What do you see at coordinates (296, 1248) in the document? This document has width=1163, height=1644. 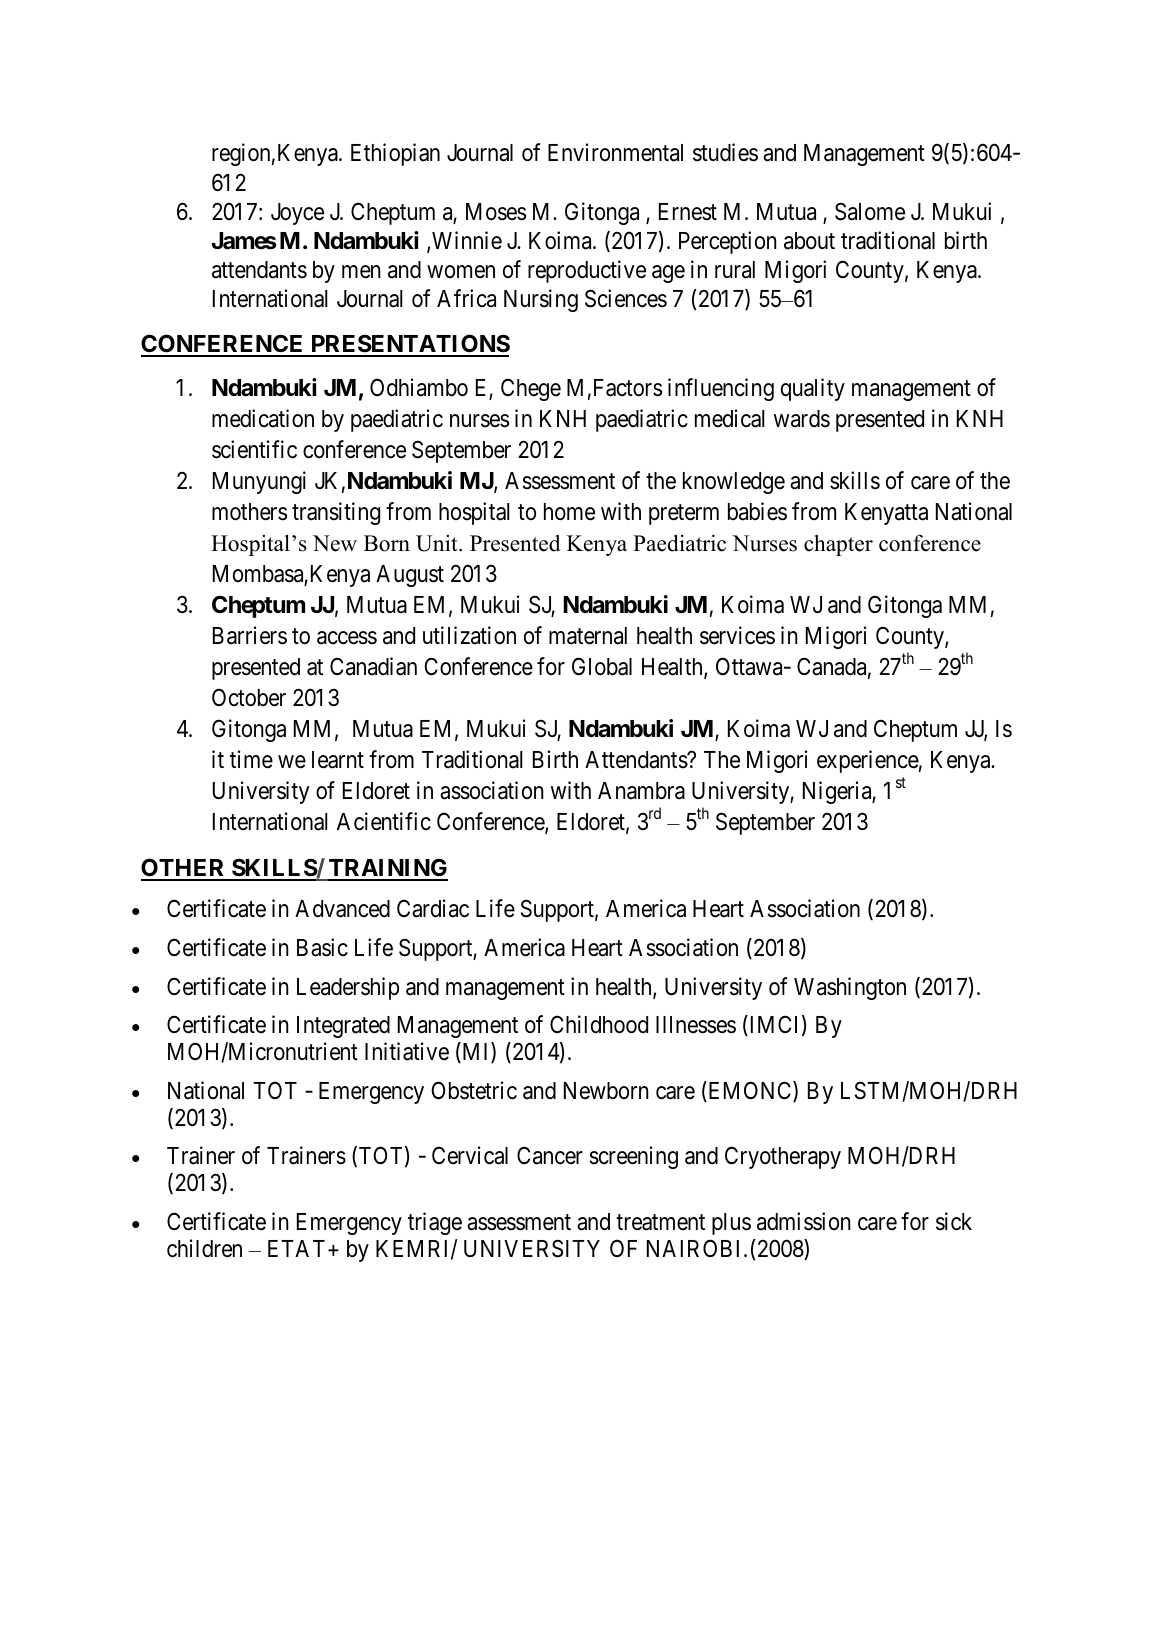 I see `ETAT` at bounding box center [296, 1248].
